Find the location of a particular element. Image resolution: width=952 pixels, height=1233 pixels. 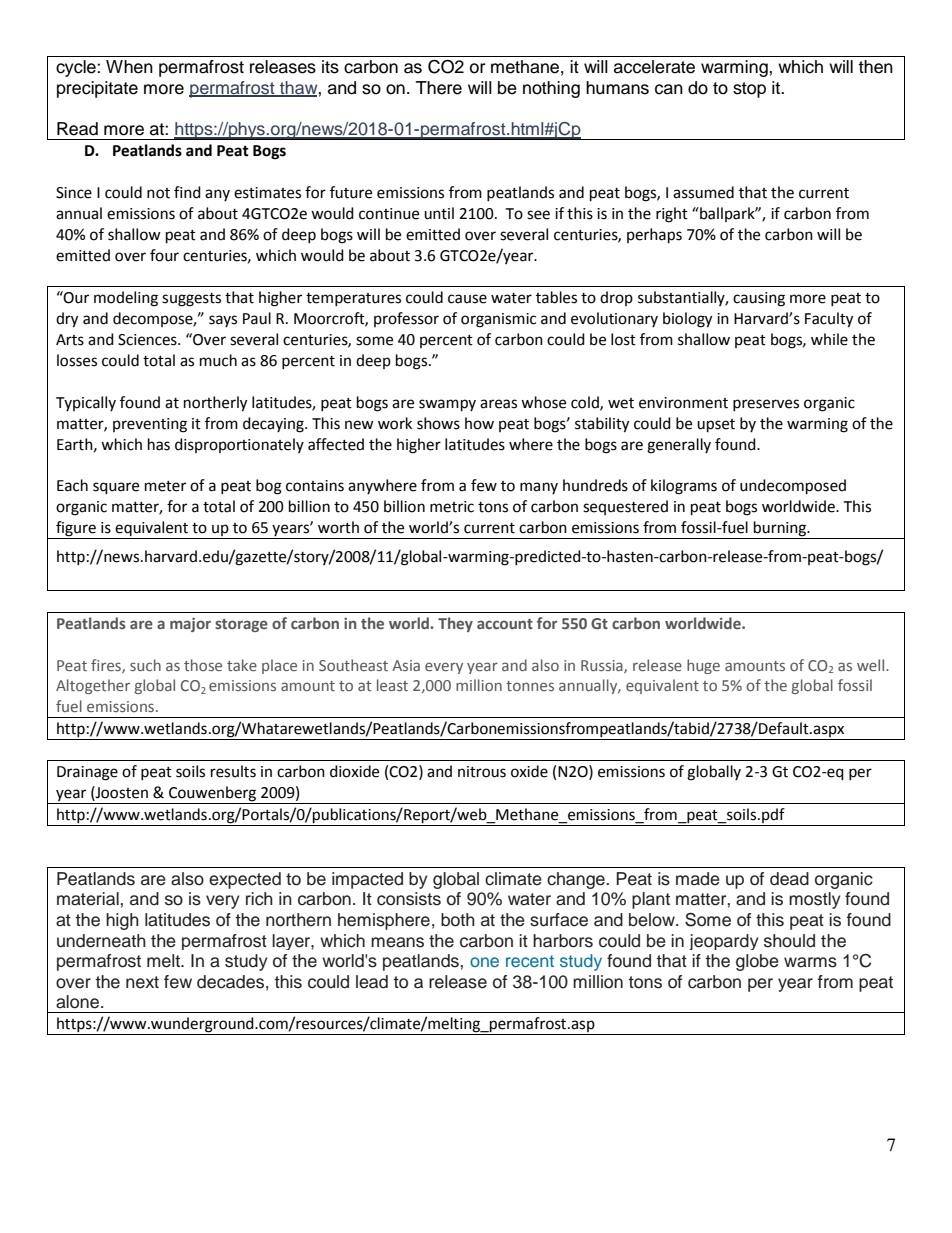

causing is located at coordinates (759, 299).
